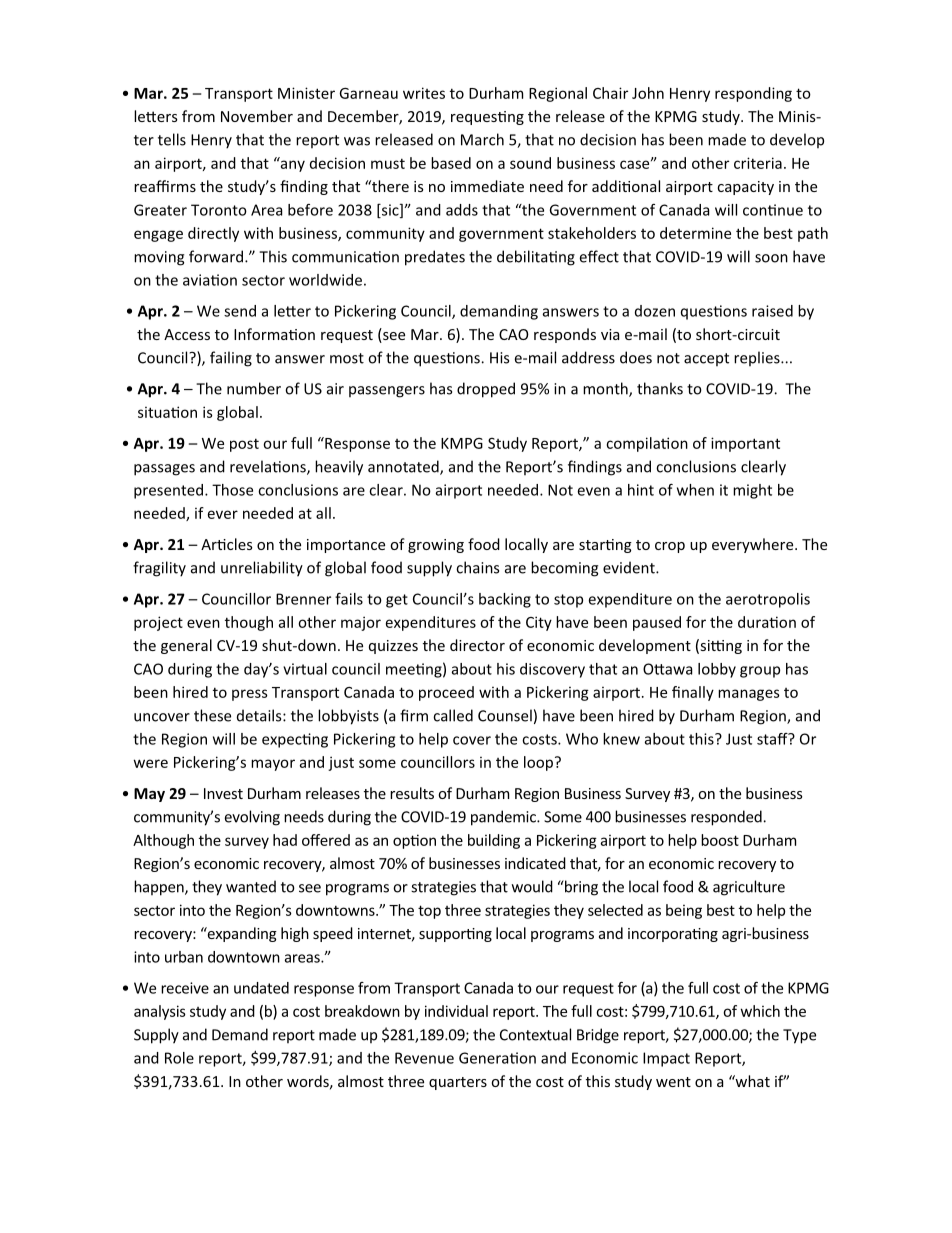 The height and width of the screenshot is (1233, 952). Describe the element at coordinates (257, 116) in the screenshot. I see `November` at that location.
